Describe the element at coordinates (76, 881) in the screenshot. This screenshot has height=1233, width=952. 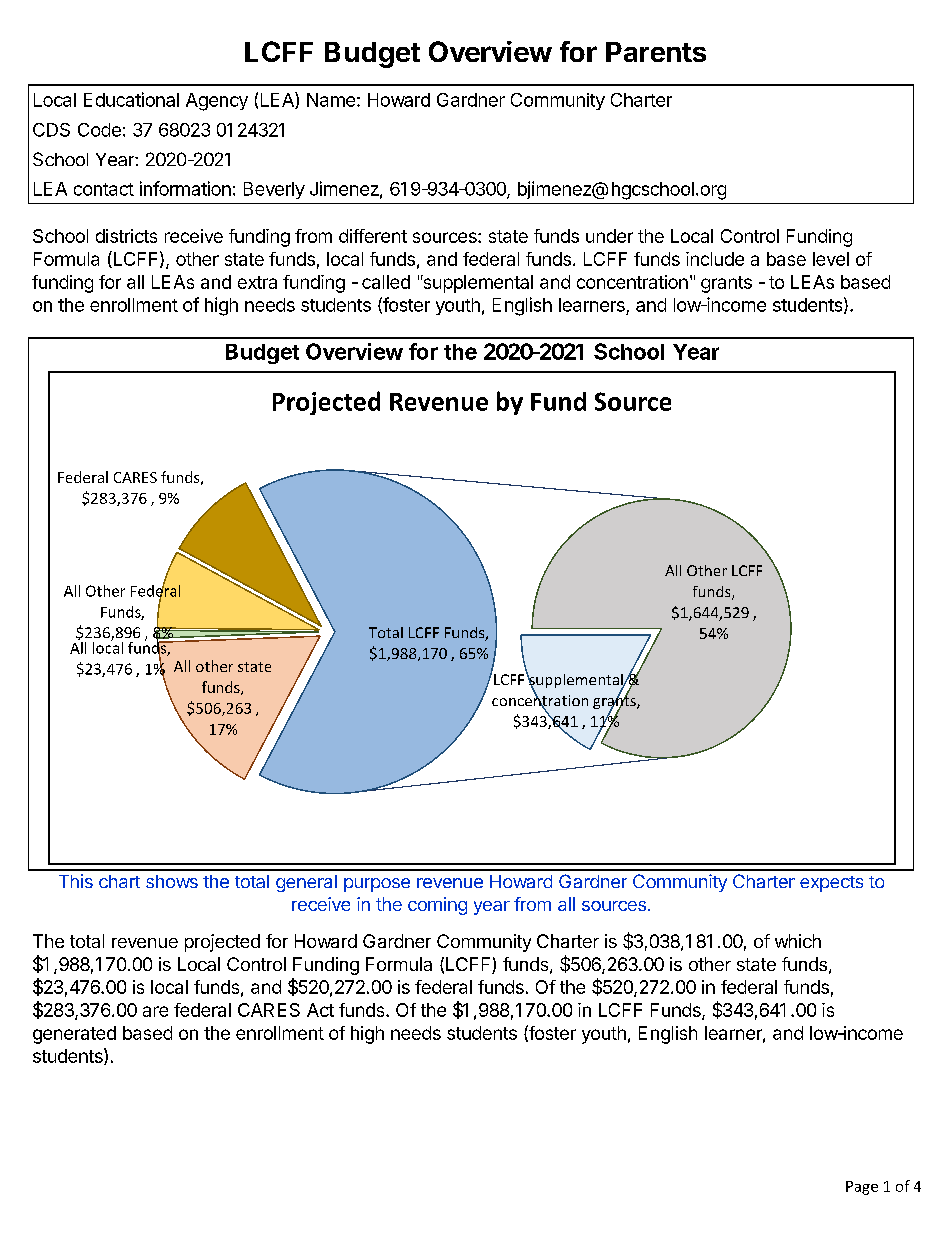
I see `This` at that location.
